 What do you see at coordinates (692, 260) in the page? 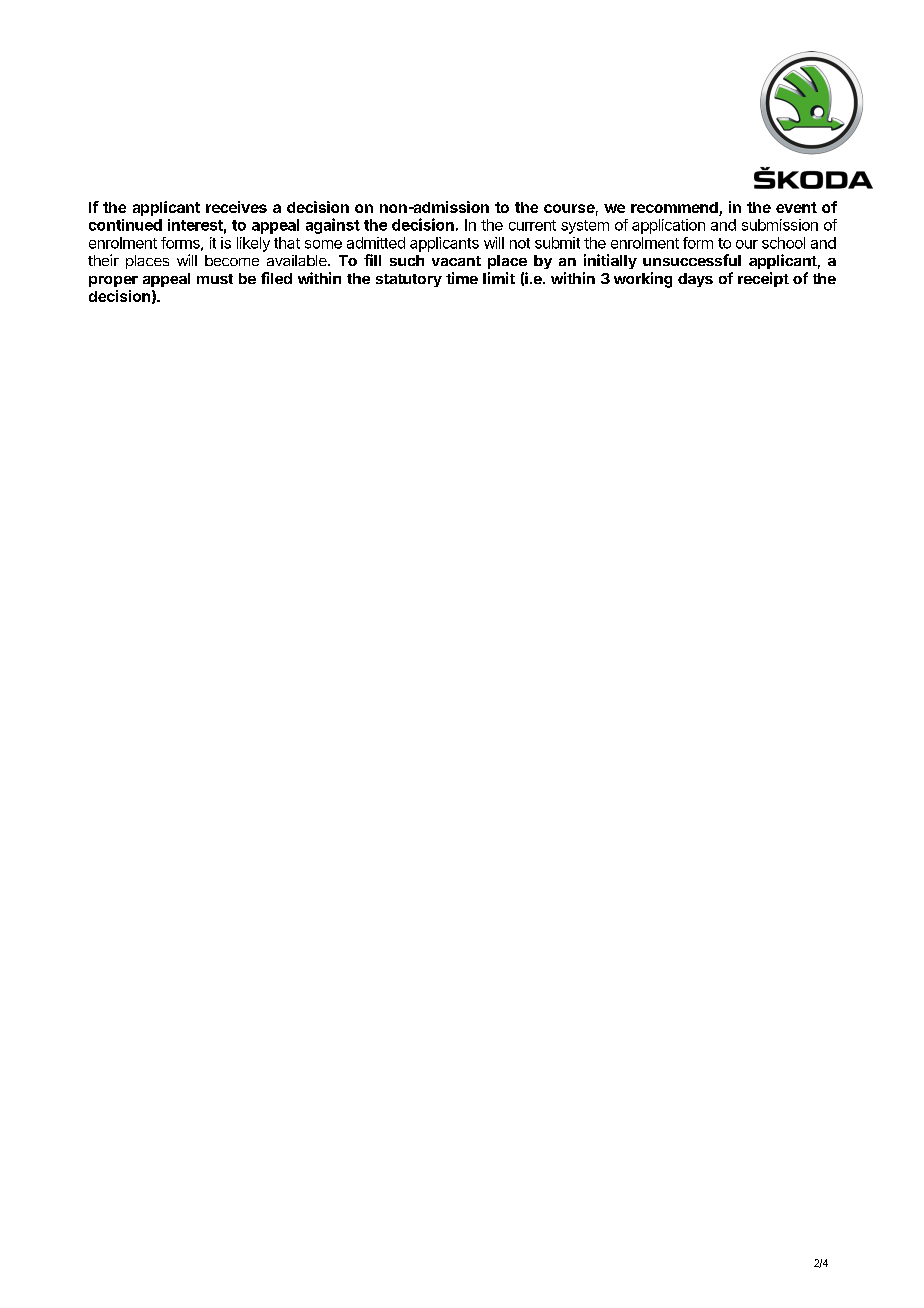
I see `unsuccessful` at bounding box center [692, 260].
